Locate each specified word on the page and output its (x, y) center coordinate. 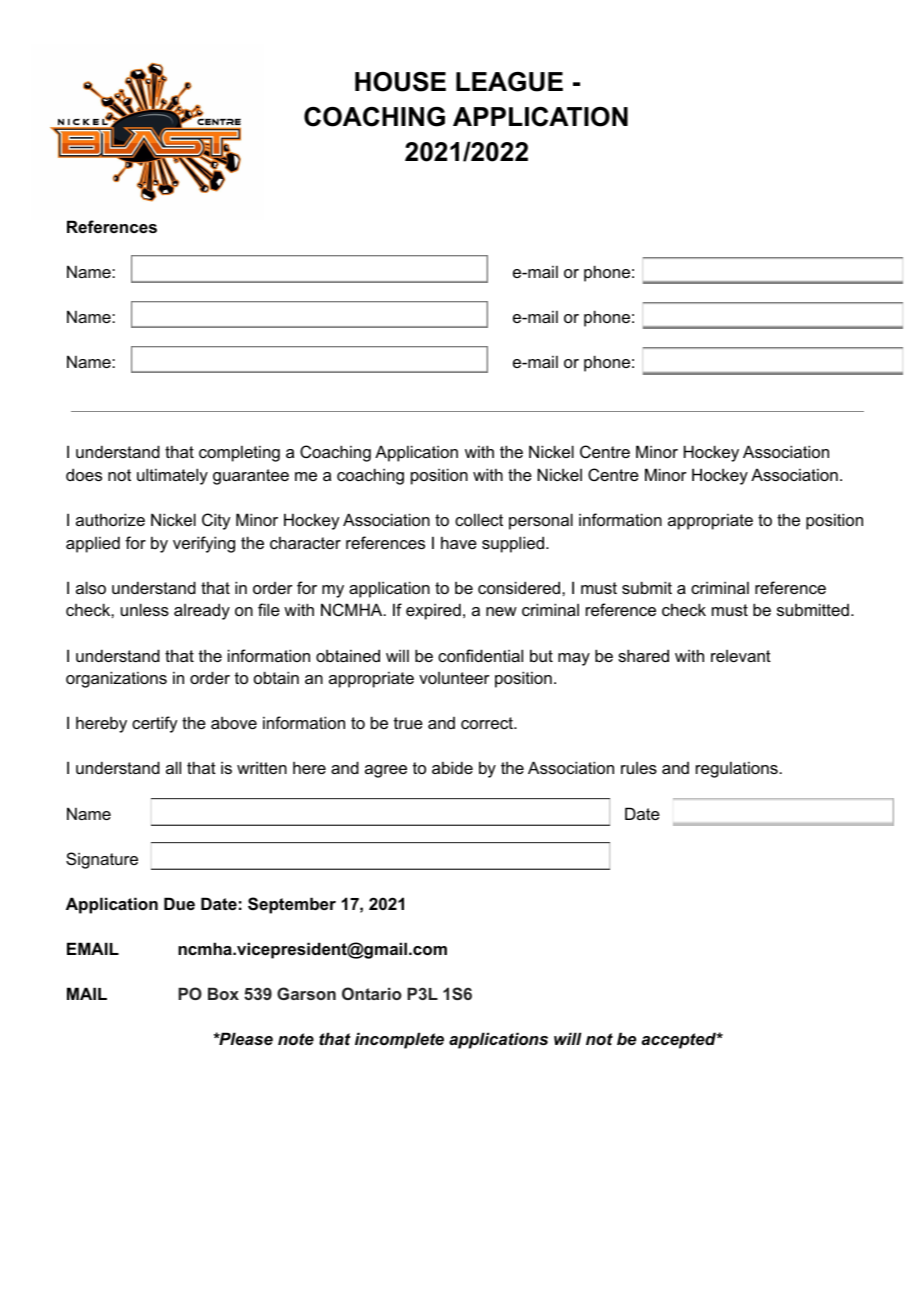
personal (541, 521)
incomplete (399, 1040)
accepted (680, 1040)
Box (223, 993)
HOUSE (400, 82)
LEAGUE (509, 82)
